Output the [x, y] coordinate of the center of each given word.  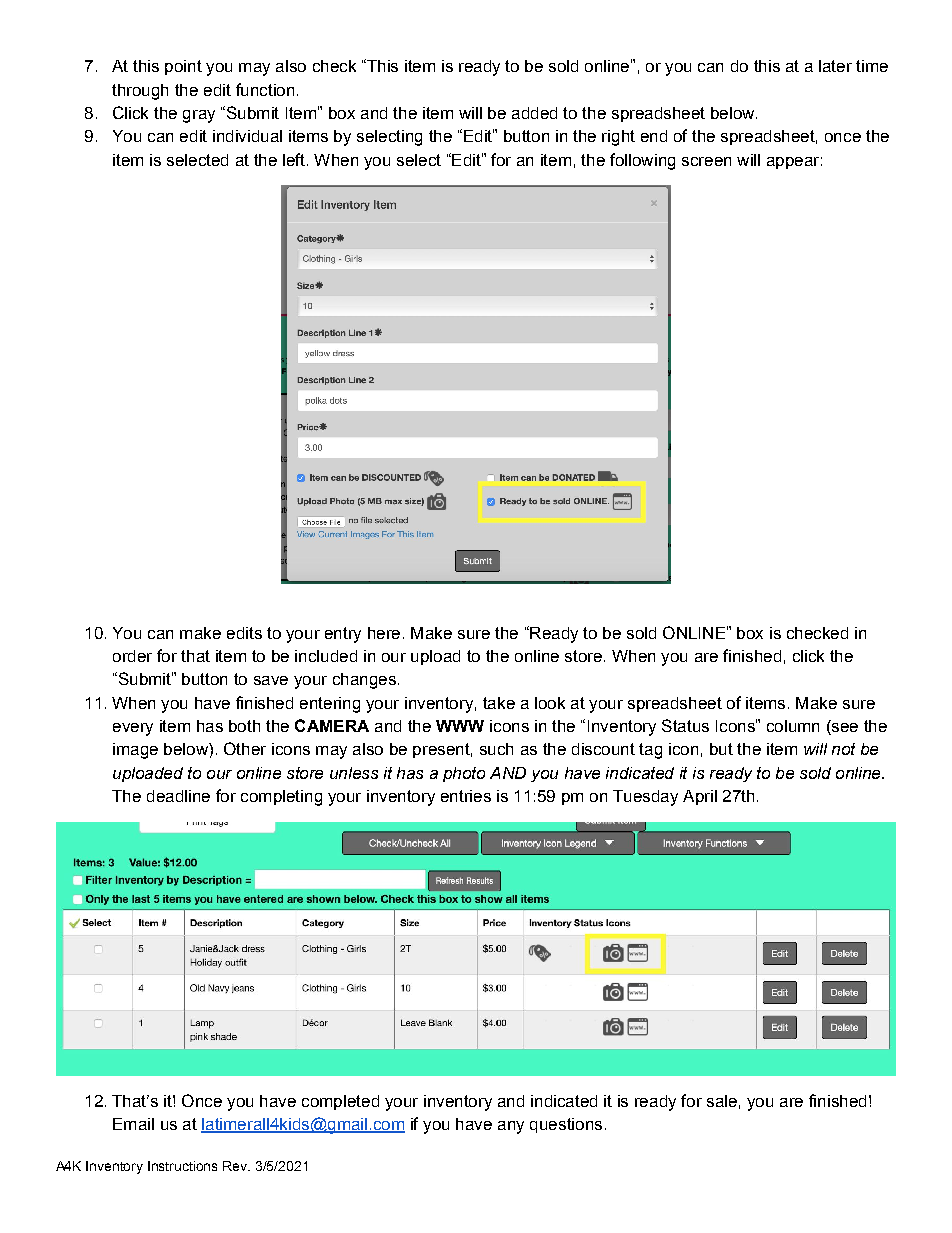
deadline [178, 796]
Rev [236, 1166]
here [384, 633]
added [534, 113]
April [700, 797]
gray [199, 116]
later [835, 66]
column [793, 726]
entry [343, 635]
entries [466, 796]
